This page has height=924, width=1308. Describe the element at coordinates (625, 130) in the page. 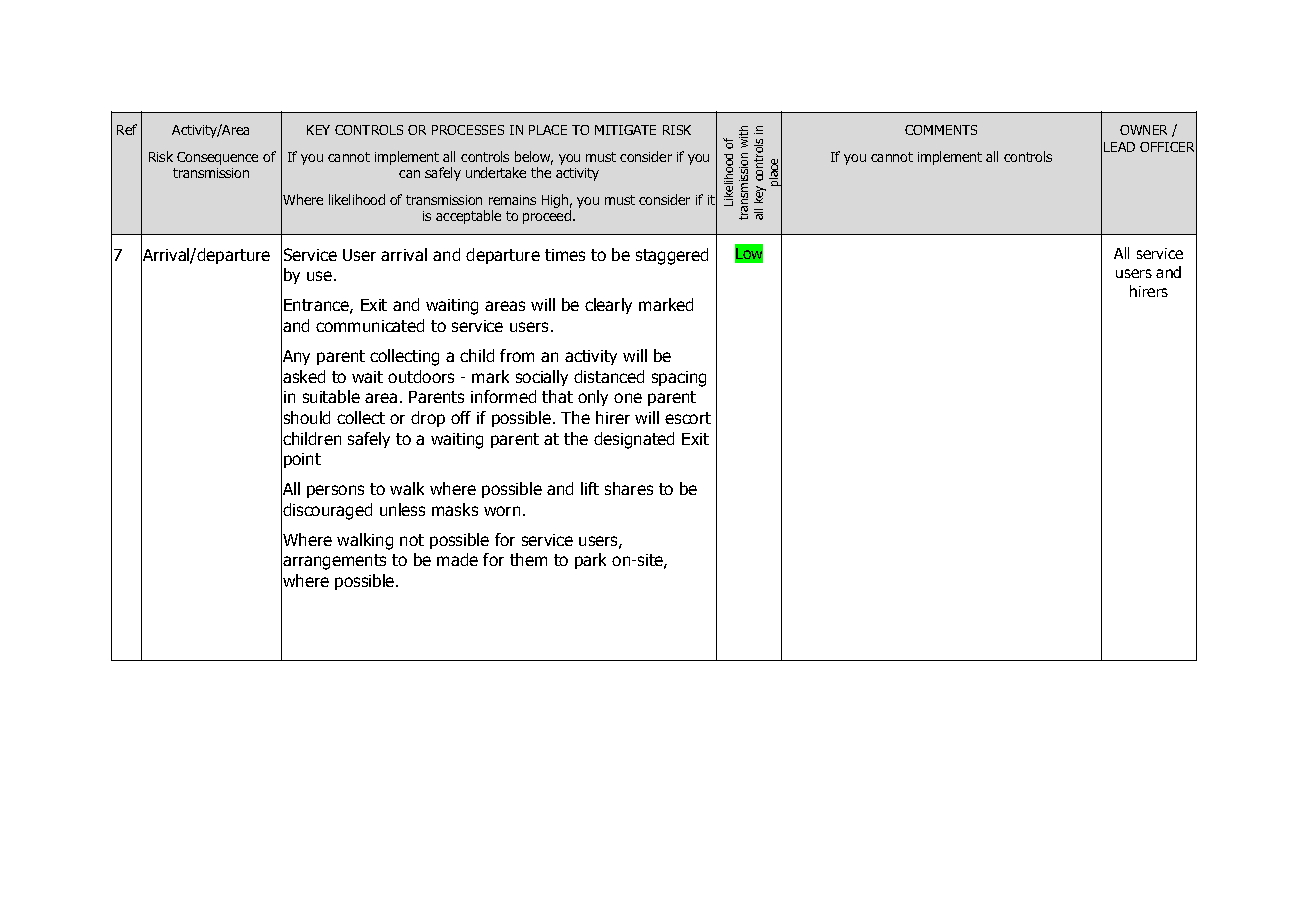

I see `MITIGATE` at that location.
